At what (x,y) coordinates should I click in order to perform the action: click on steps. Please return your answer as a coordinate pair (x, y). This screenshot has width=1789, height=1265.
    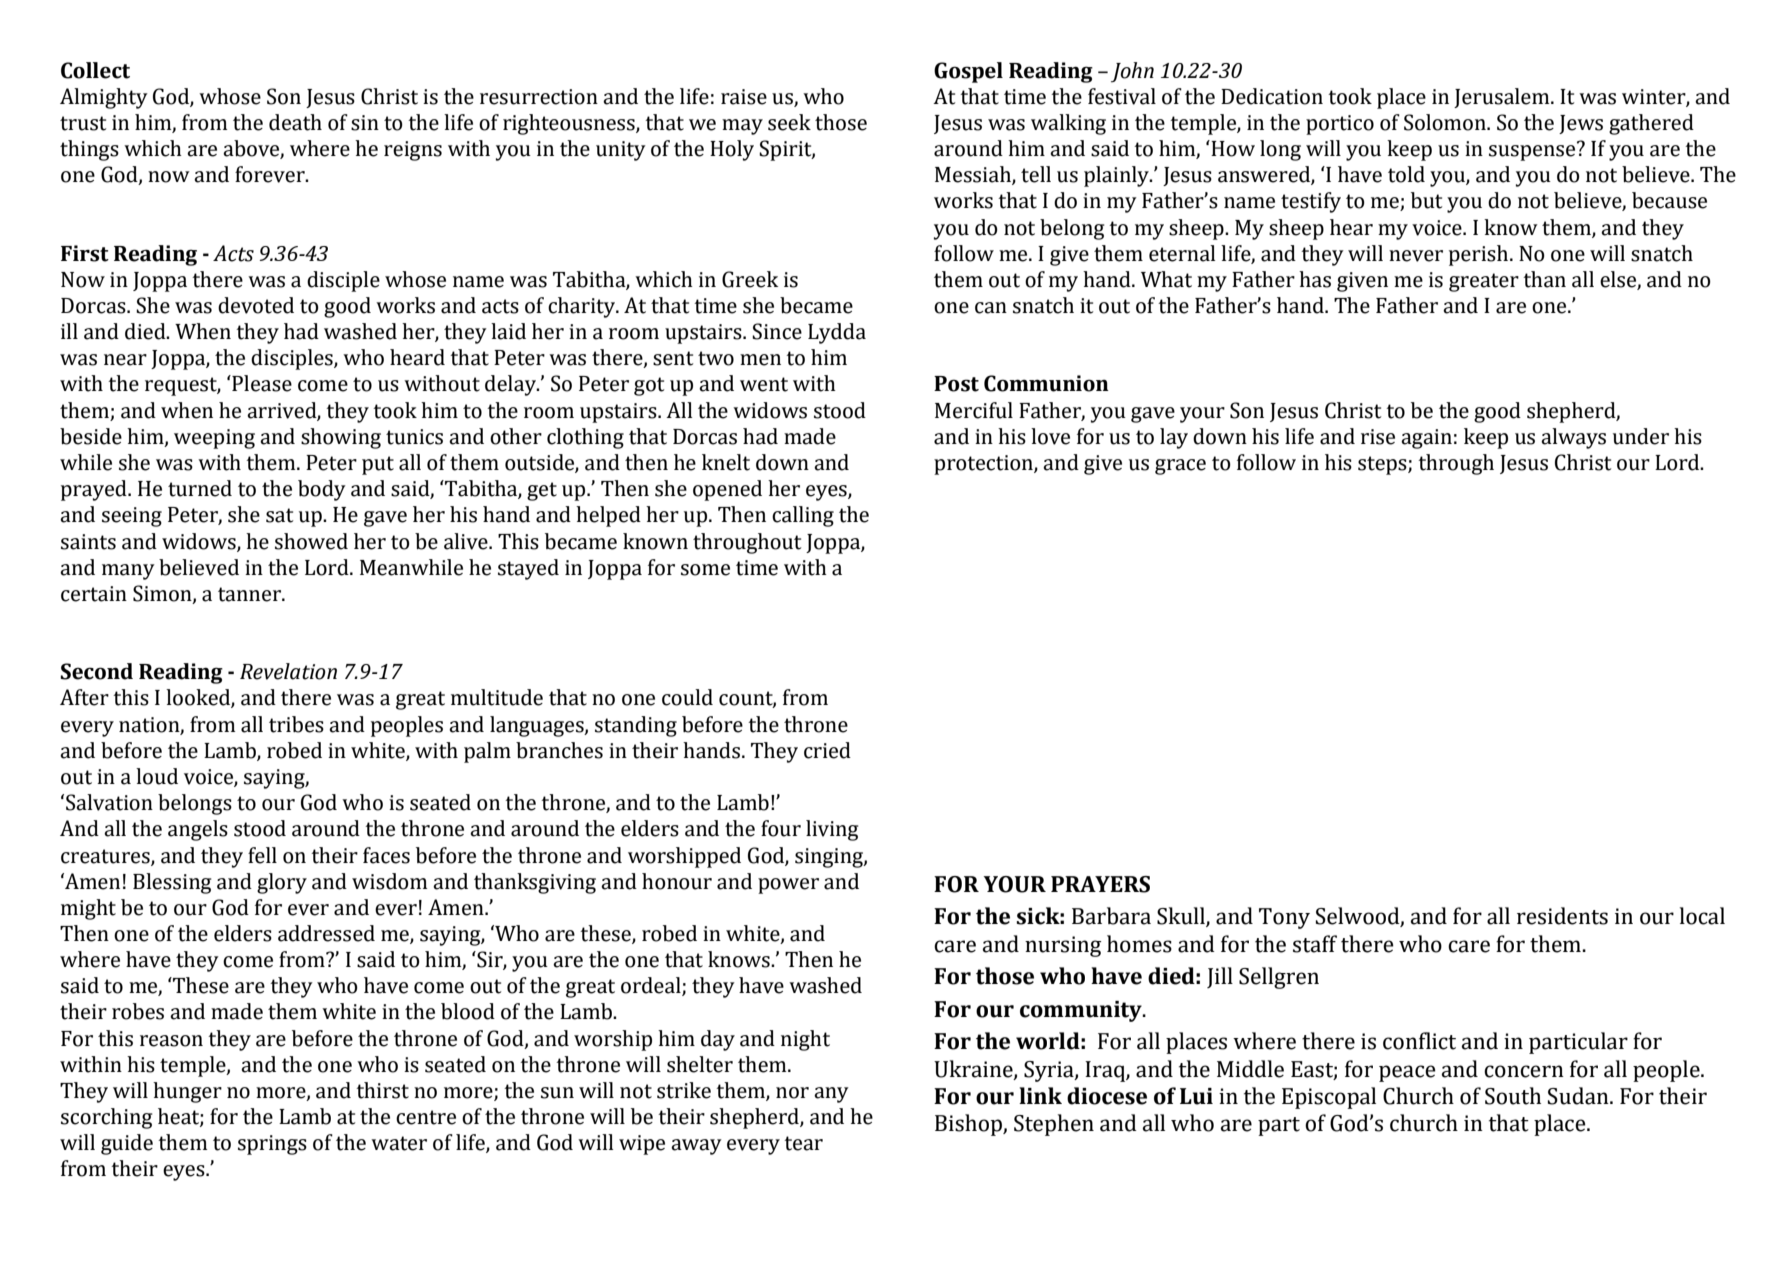
    Looking at the image, I should click on (1383, 465).
